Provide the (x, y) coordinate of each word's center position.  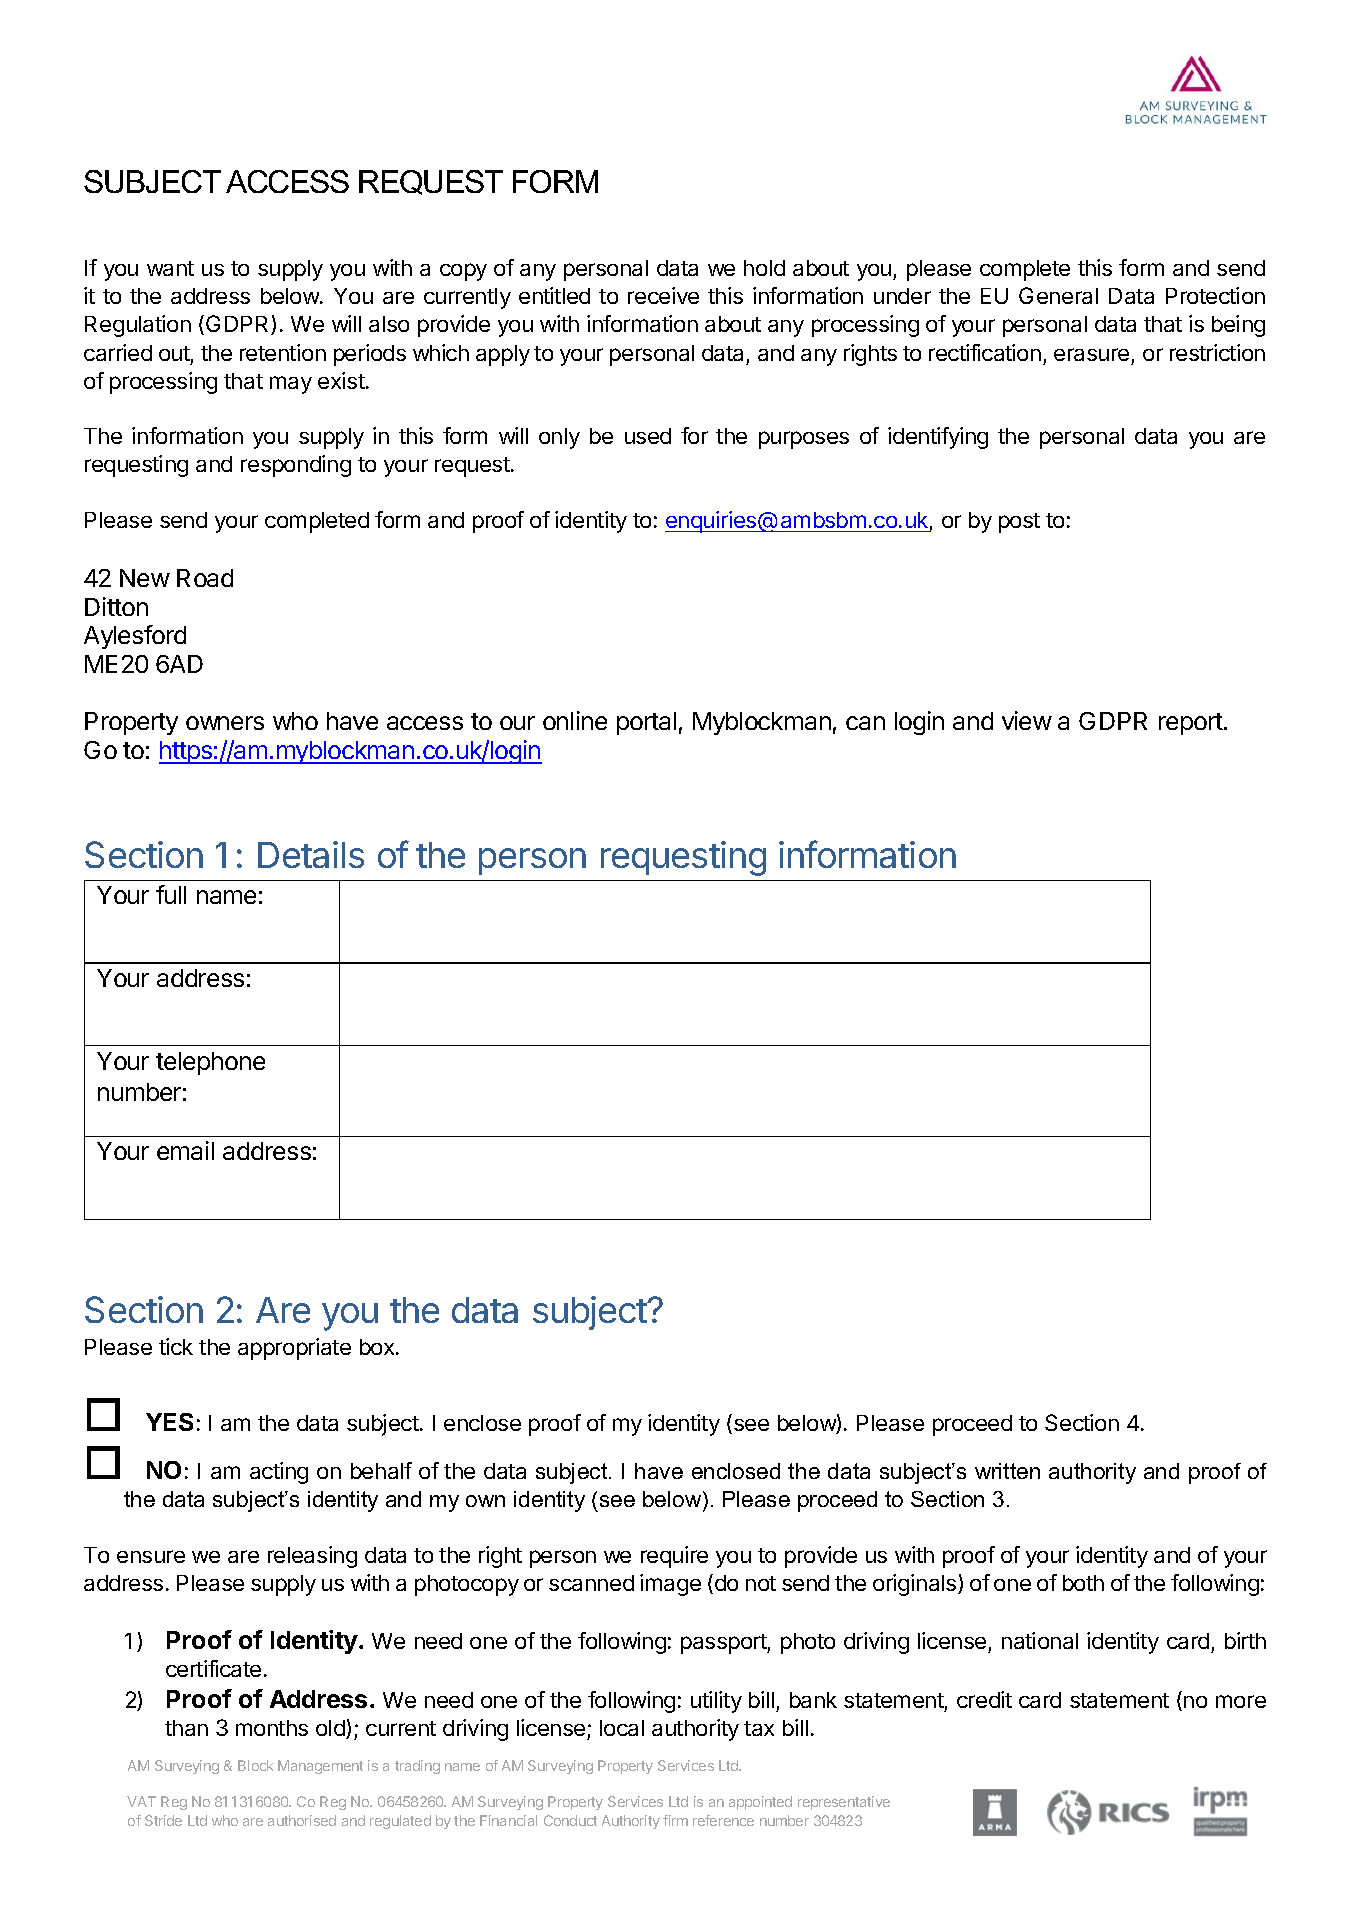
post (1019, 523)
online (575, 720)
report (1192, 724)
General (1058, 295)
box (378, 1347)
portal (646, 723)
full (171, 894)
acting (279, 1473)
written (1007, 1471)
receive (663, 295)
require (674, 1557)
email (185, 1150)
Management (320, 1767)
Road (205, 578)
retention (283, 352)
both (1083, 1583)
